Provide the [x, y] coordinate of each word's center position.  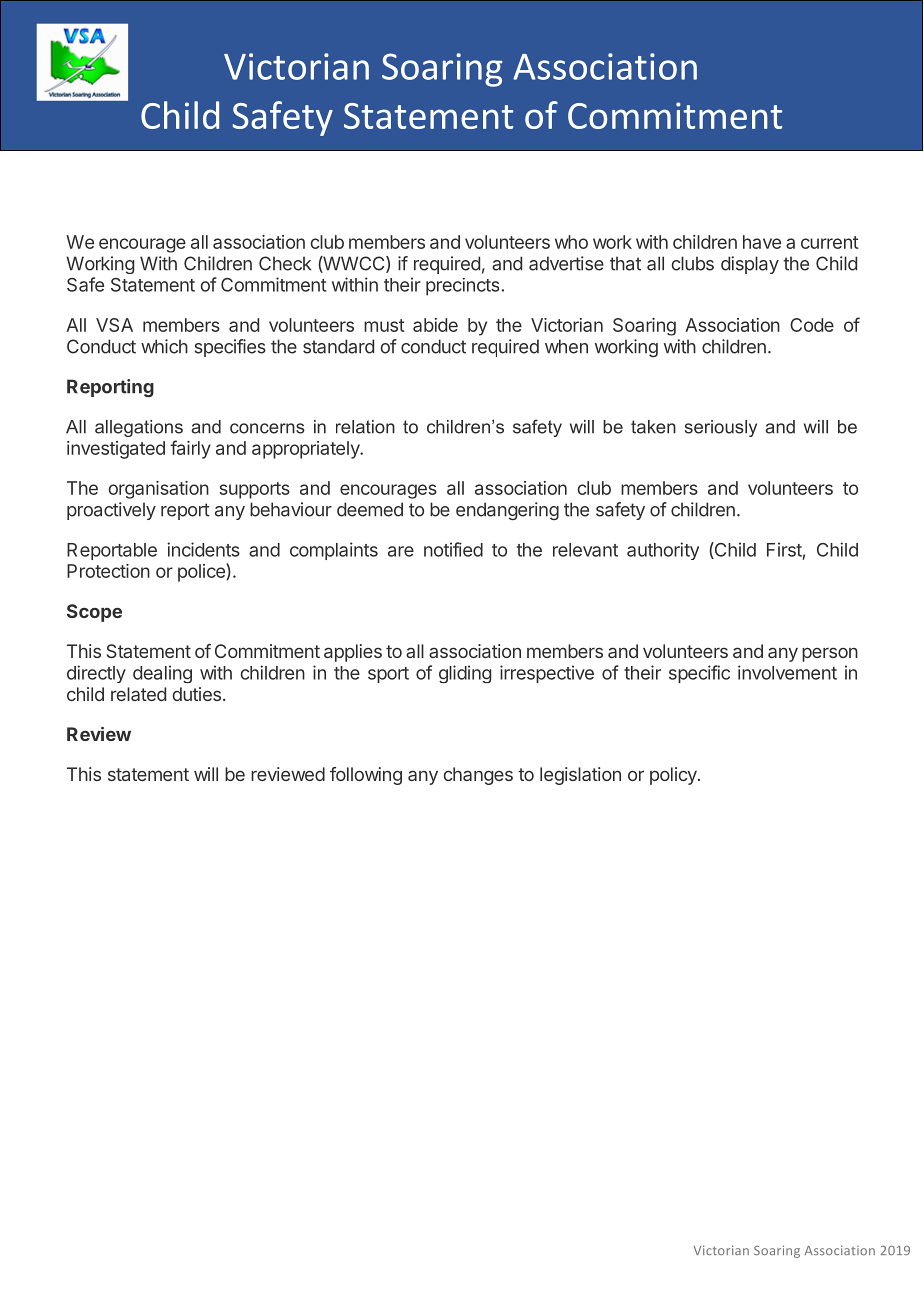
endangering [507, 511]
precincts [462, 287]
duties [197, 694]
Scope [94, 613]
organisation [158, 490]
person [830, 654]
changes [478, 776]
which [164, 346]
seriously [721, 428]
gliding [465, 674]
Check [285, 263]
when [566, 346]
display [750, 265]
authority [663, 551]
